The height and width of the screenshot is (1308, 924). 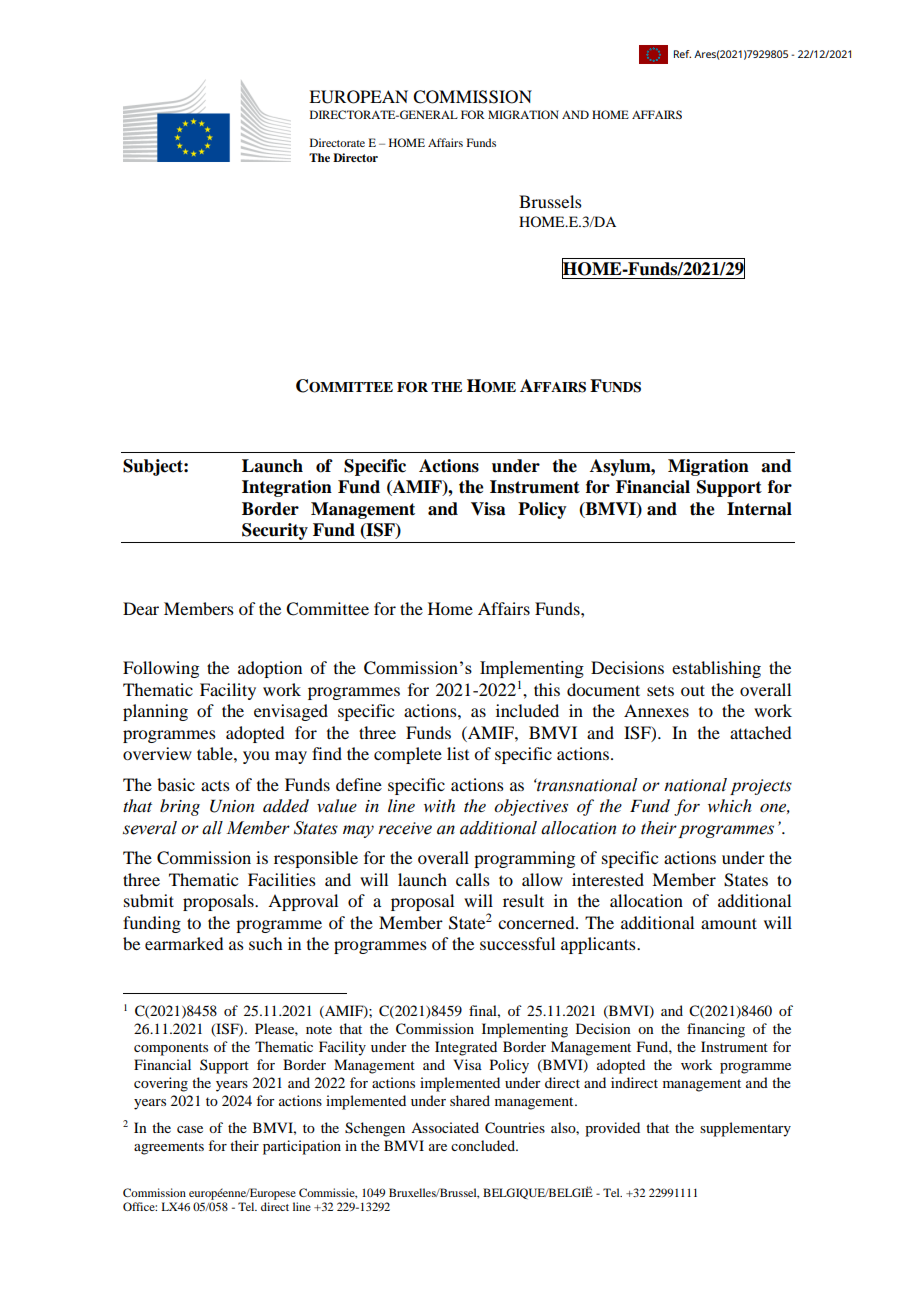 I want to click on successful, so click(x=517, y=943).
